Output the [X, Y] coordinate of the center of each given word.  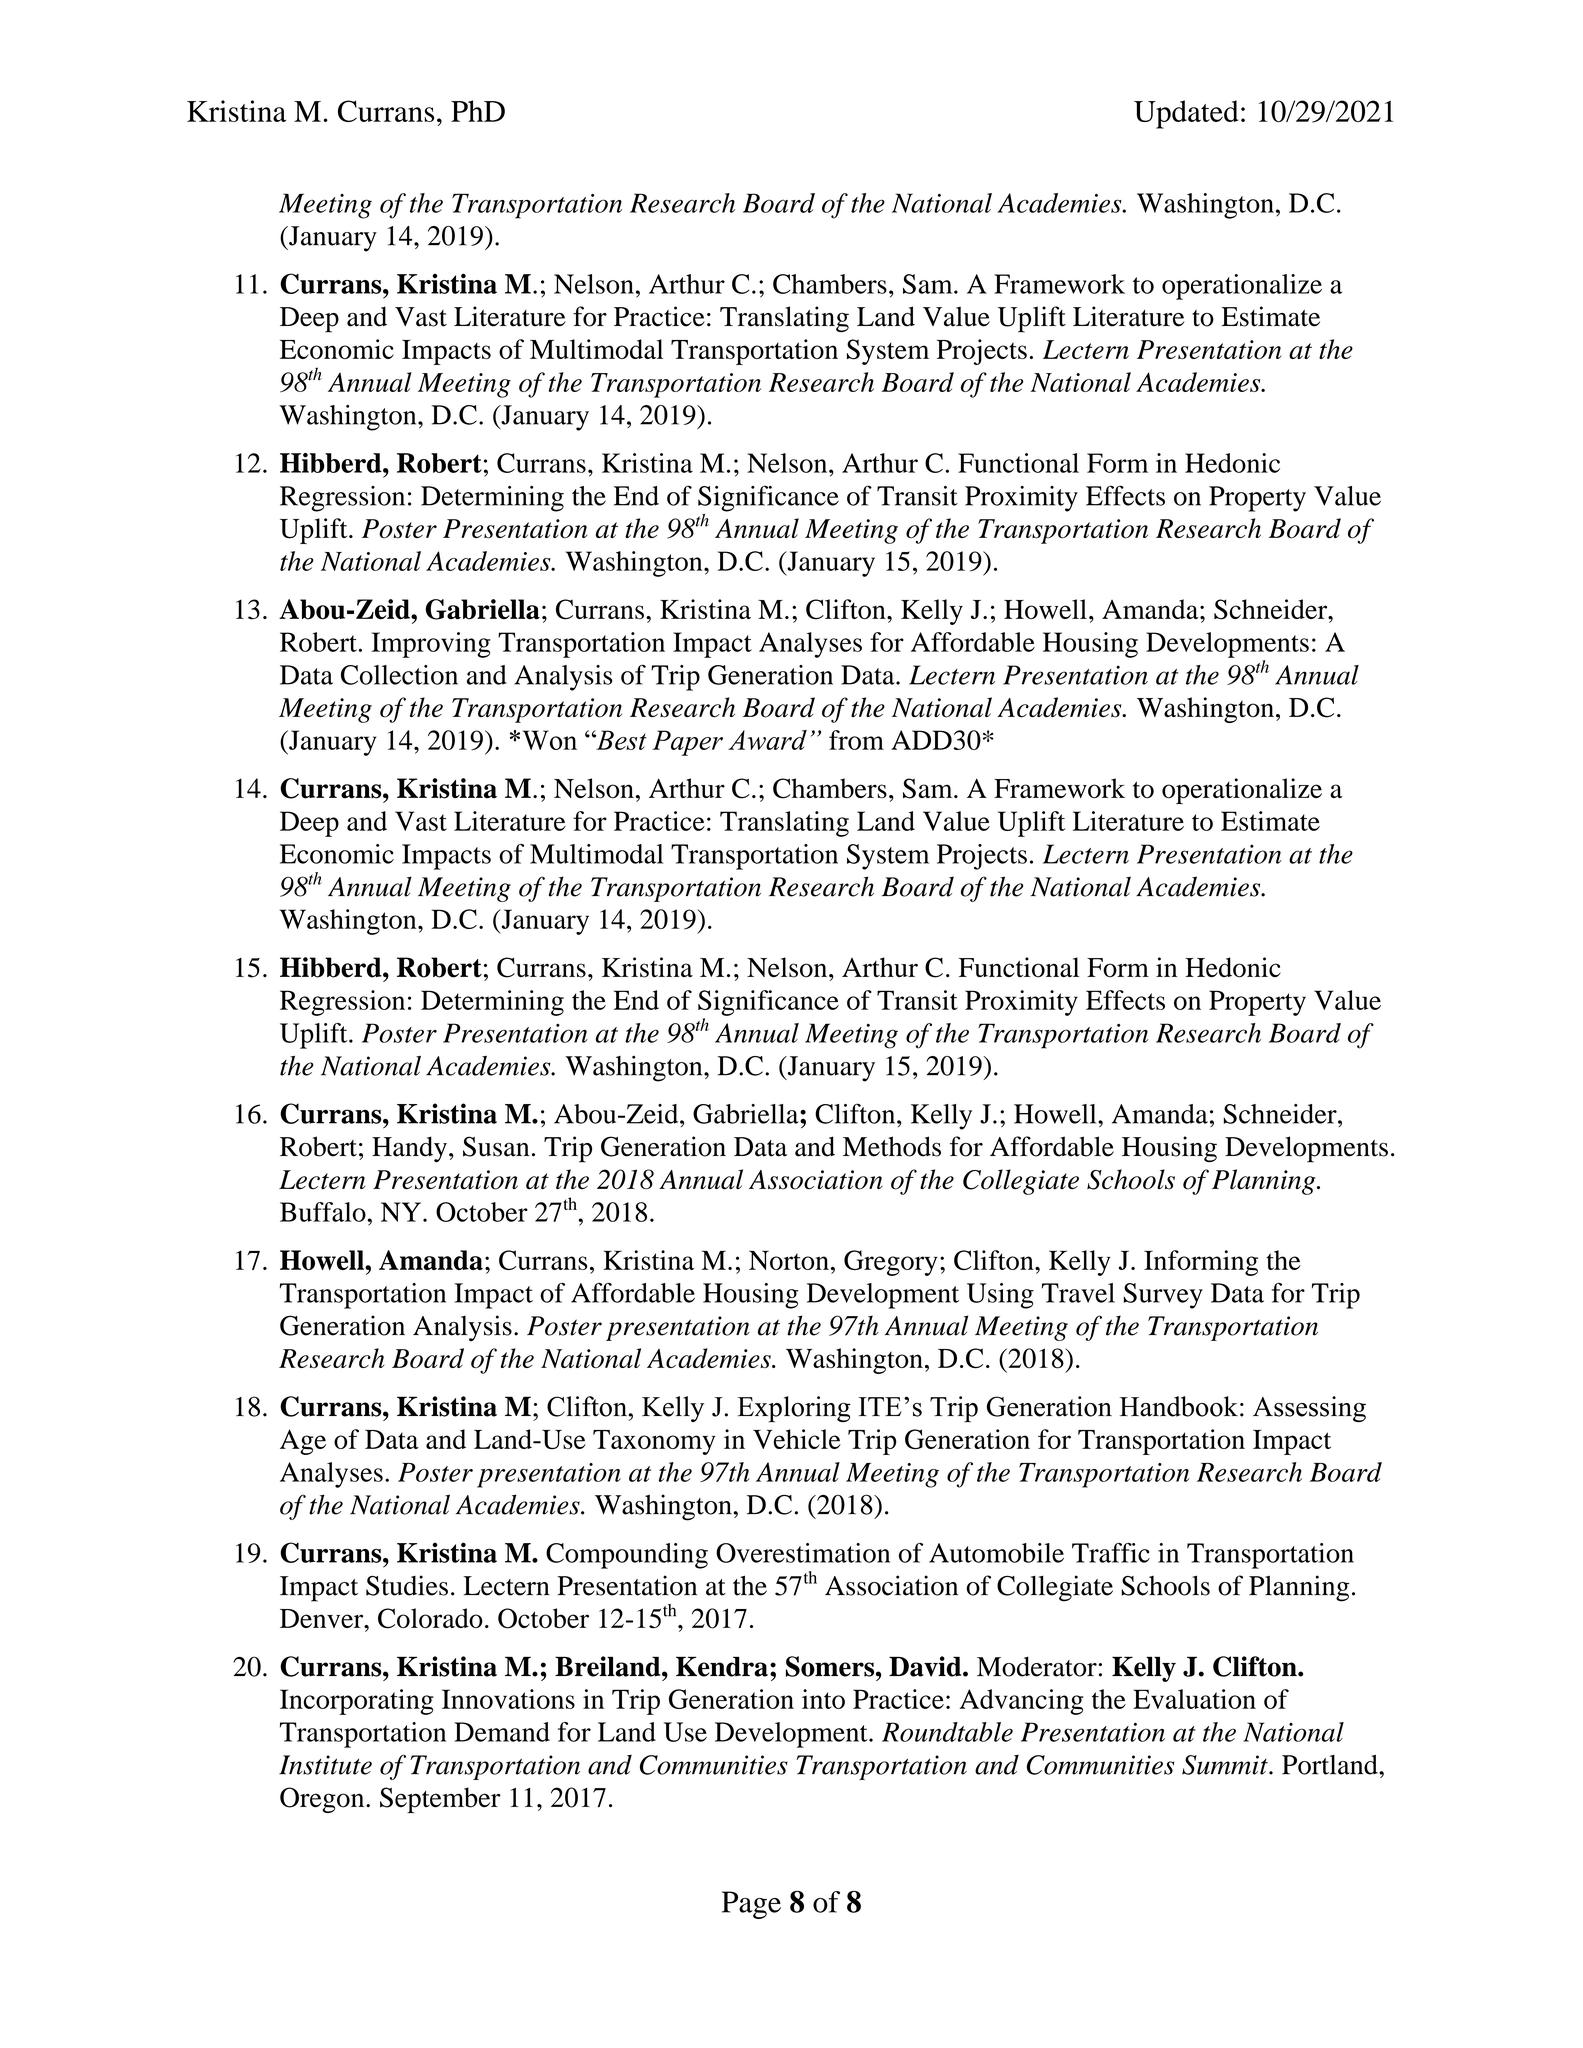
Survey [1163, 1296]
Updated [1186, 114]
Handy [409, 1149]
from [856, 740]
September [440, 1800]
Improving [431, 645]
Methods [892, 1146]
